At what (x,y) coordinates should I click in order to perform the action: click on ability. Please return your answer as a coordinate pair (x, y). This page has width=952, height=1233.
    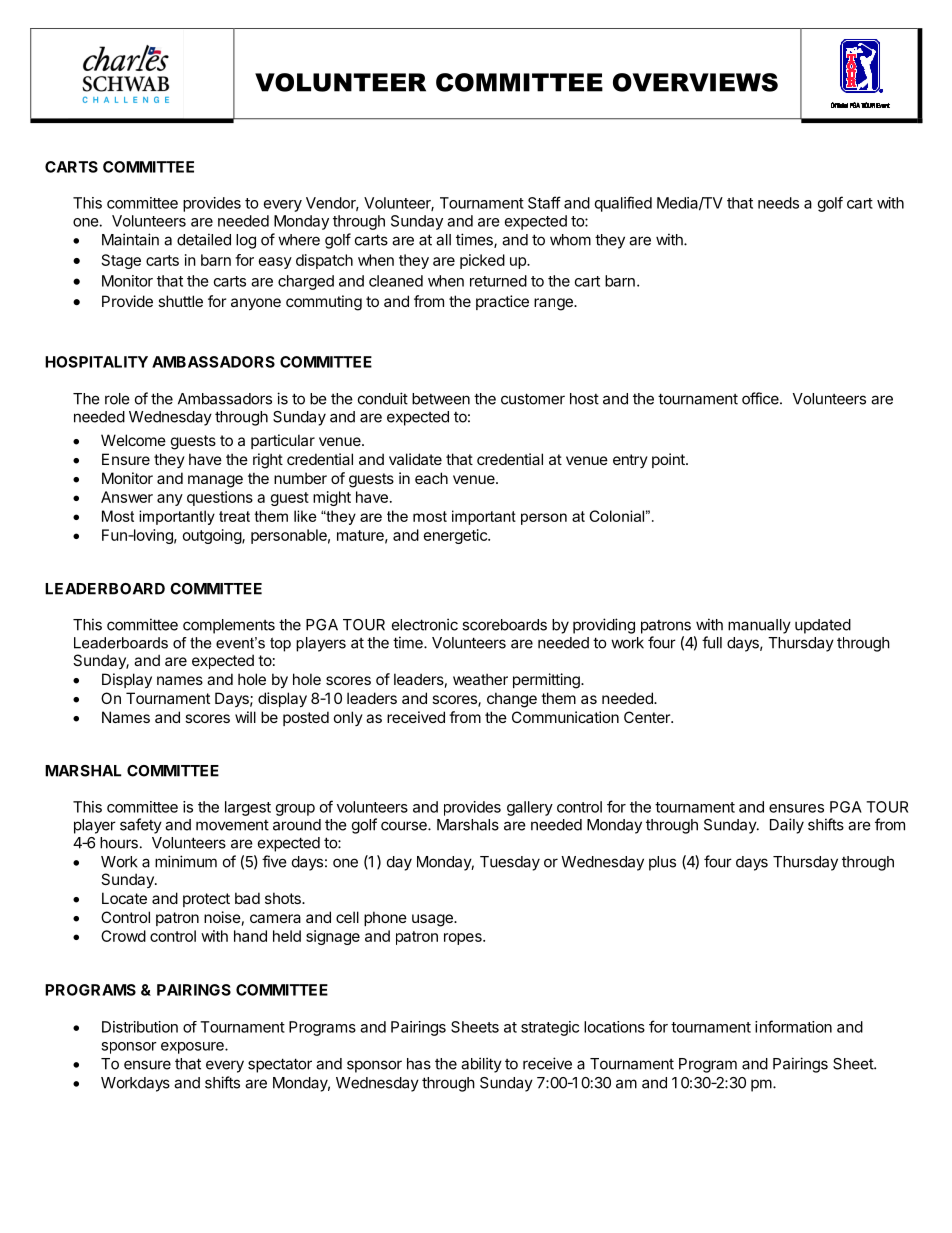
    Looking at the image, I should click on (481, 1065).
